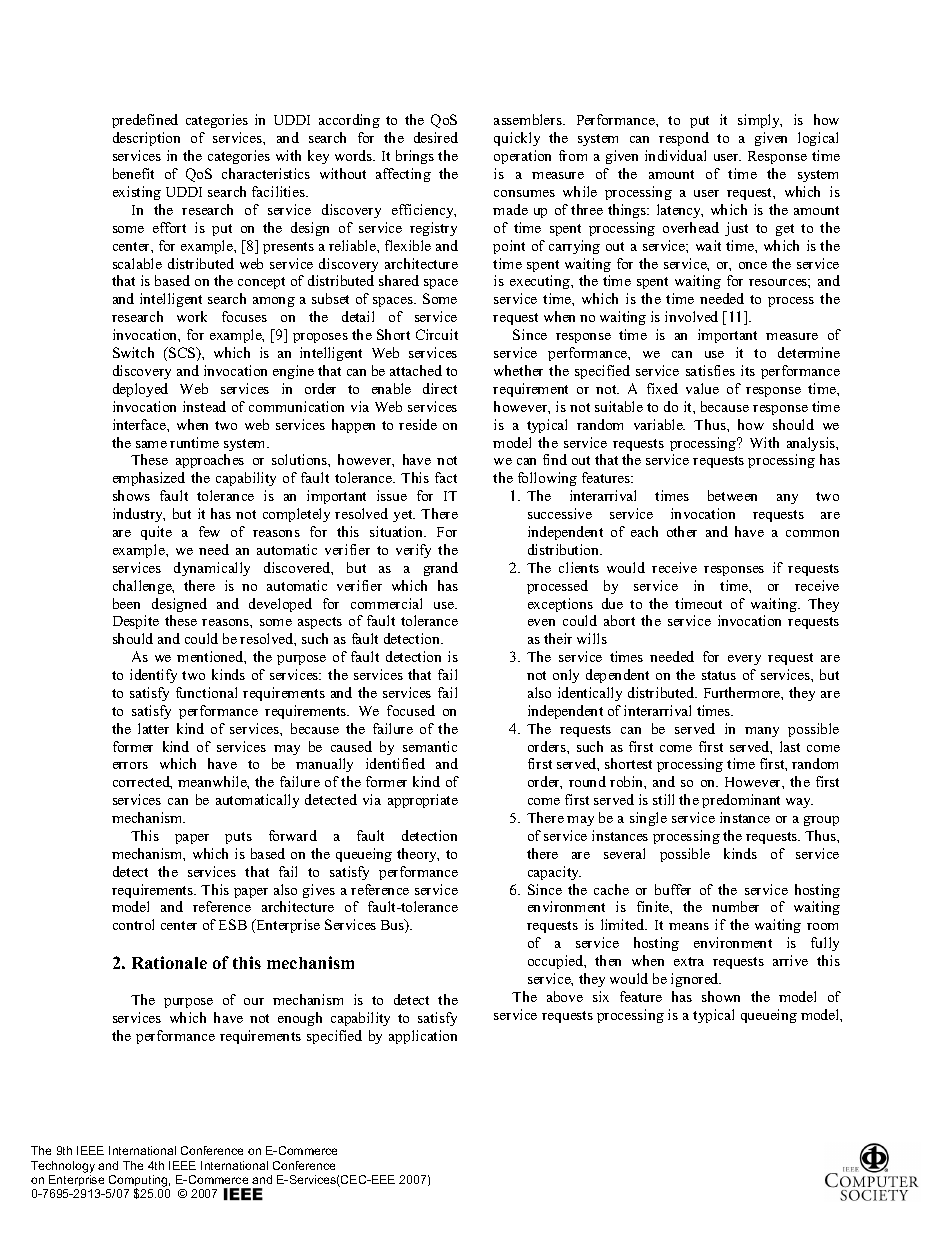 Image resolution: width=952 pixels, height=1233 pixels. Describe the element at coordinates (436, 137) in the page. I see `desired` at that location.
